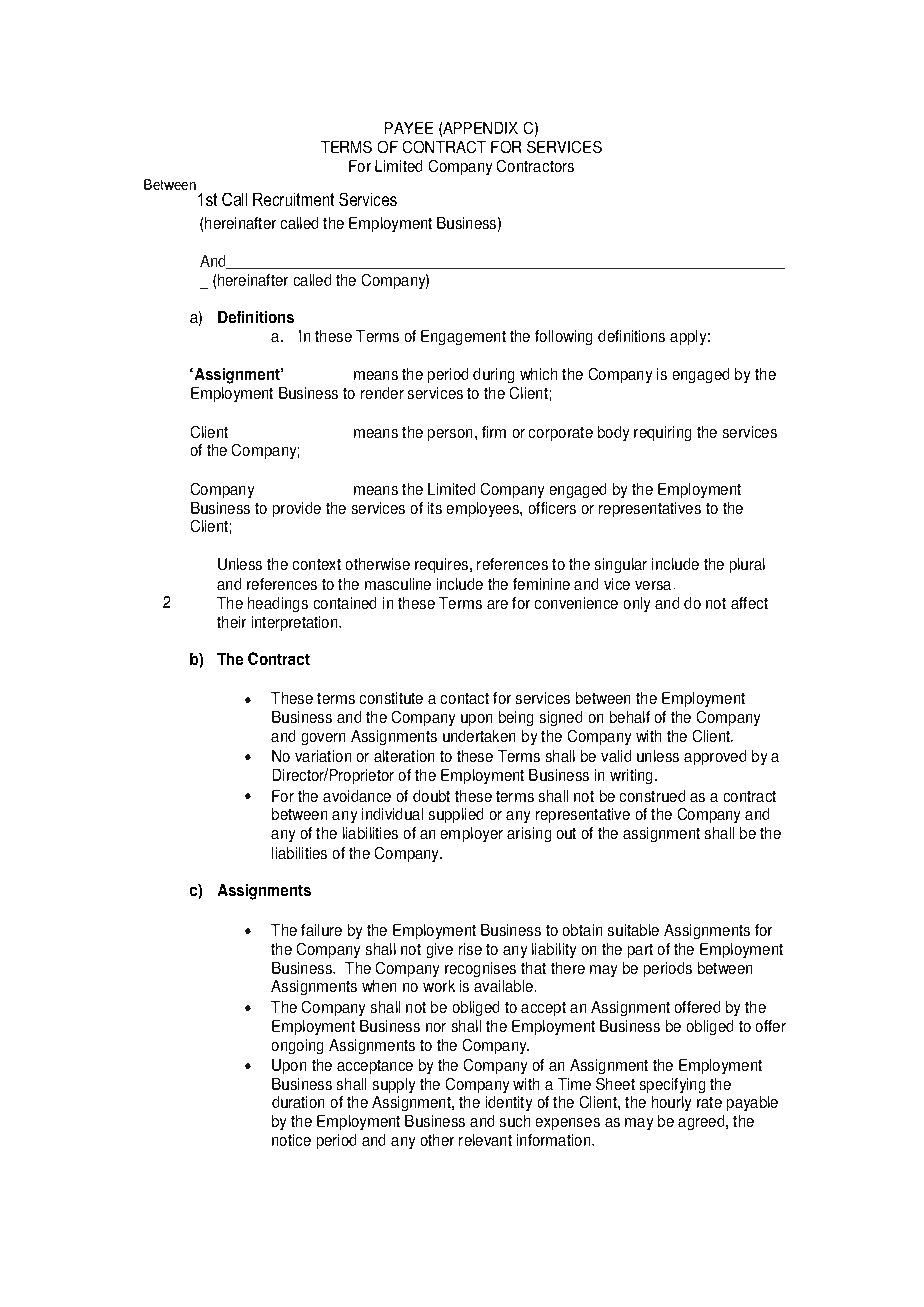  Describe the element at coordinates (662, 433) in the screenshot. I see `requiring` at that location.
